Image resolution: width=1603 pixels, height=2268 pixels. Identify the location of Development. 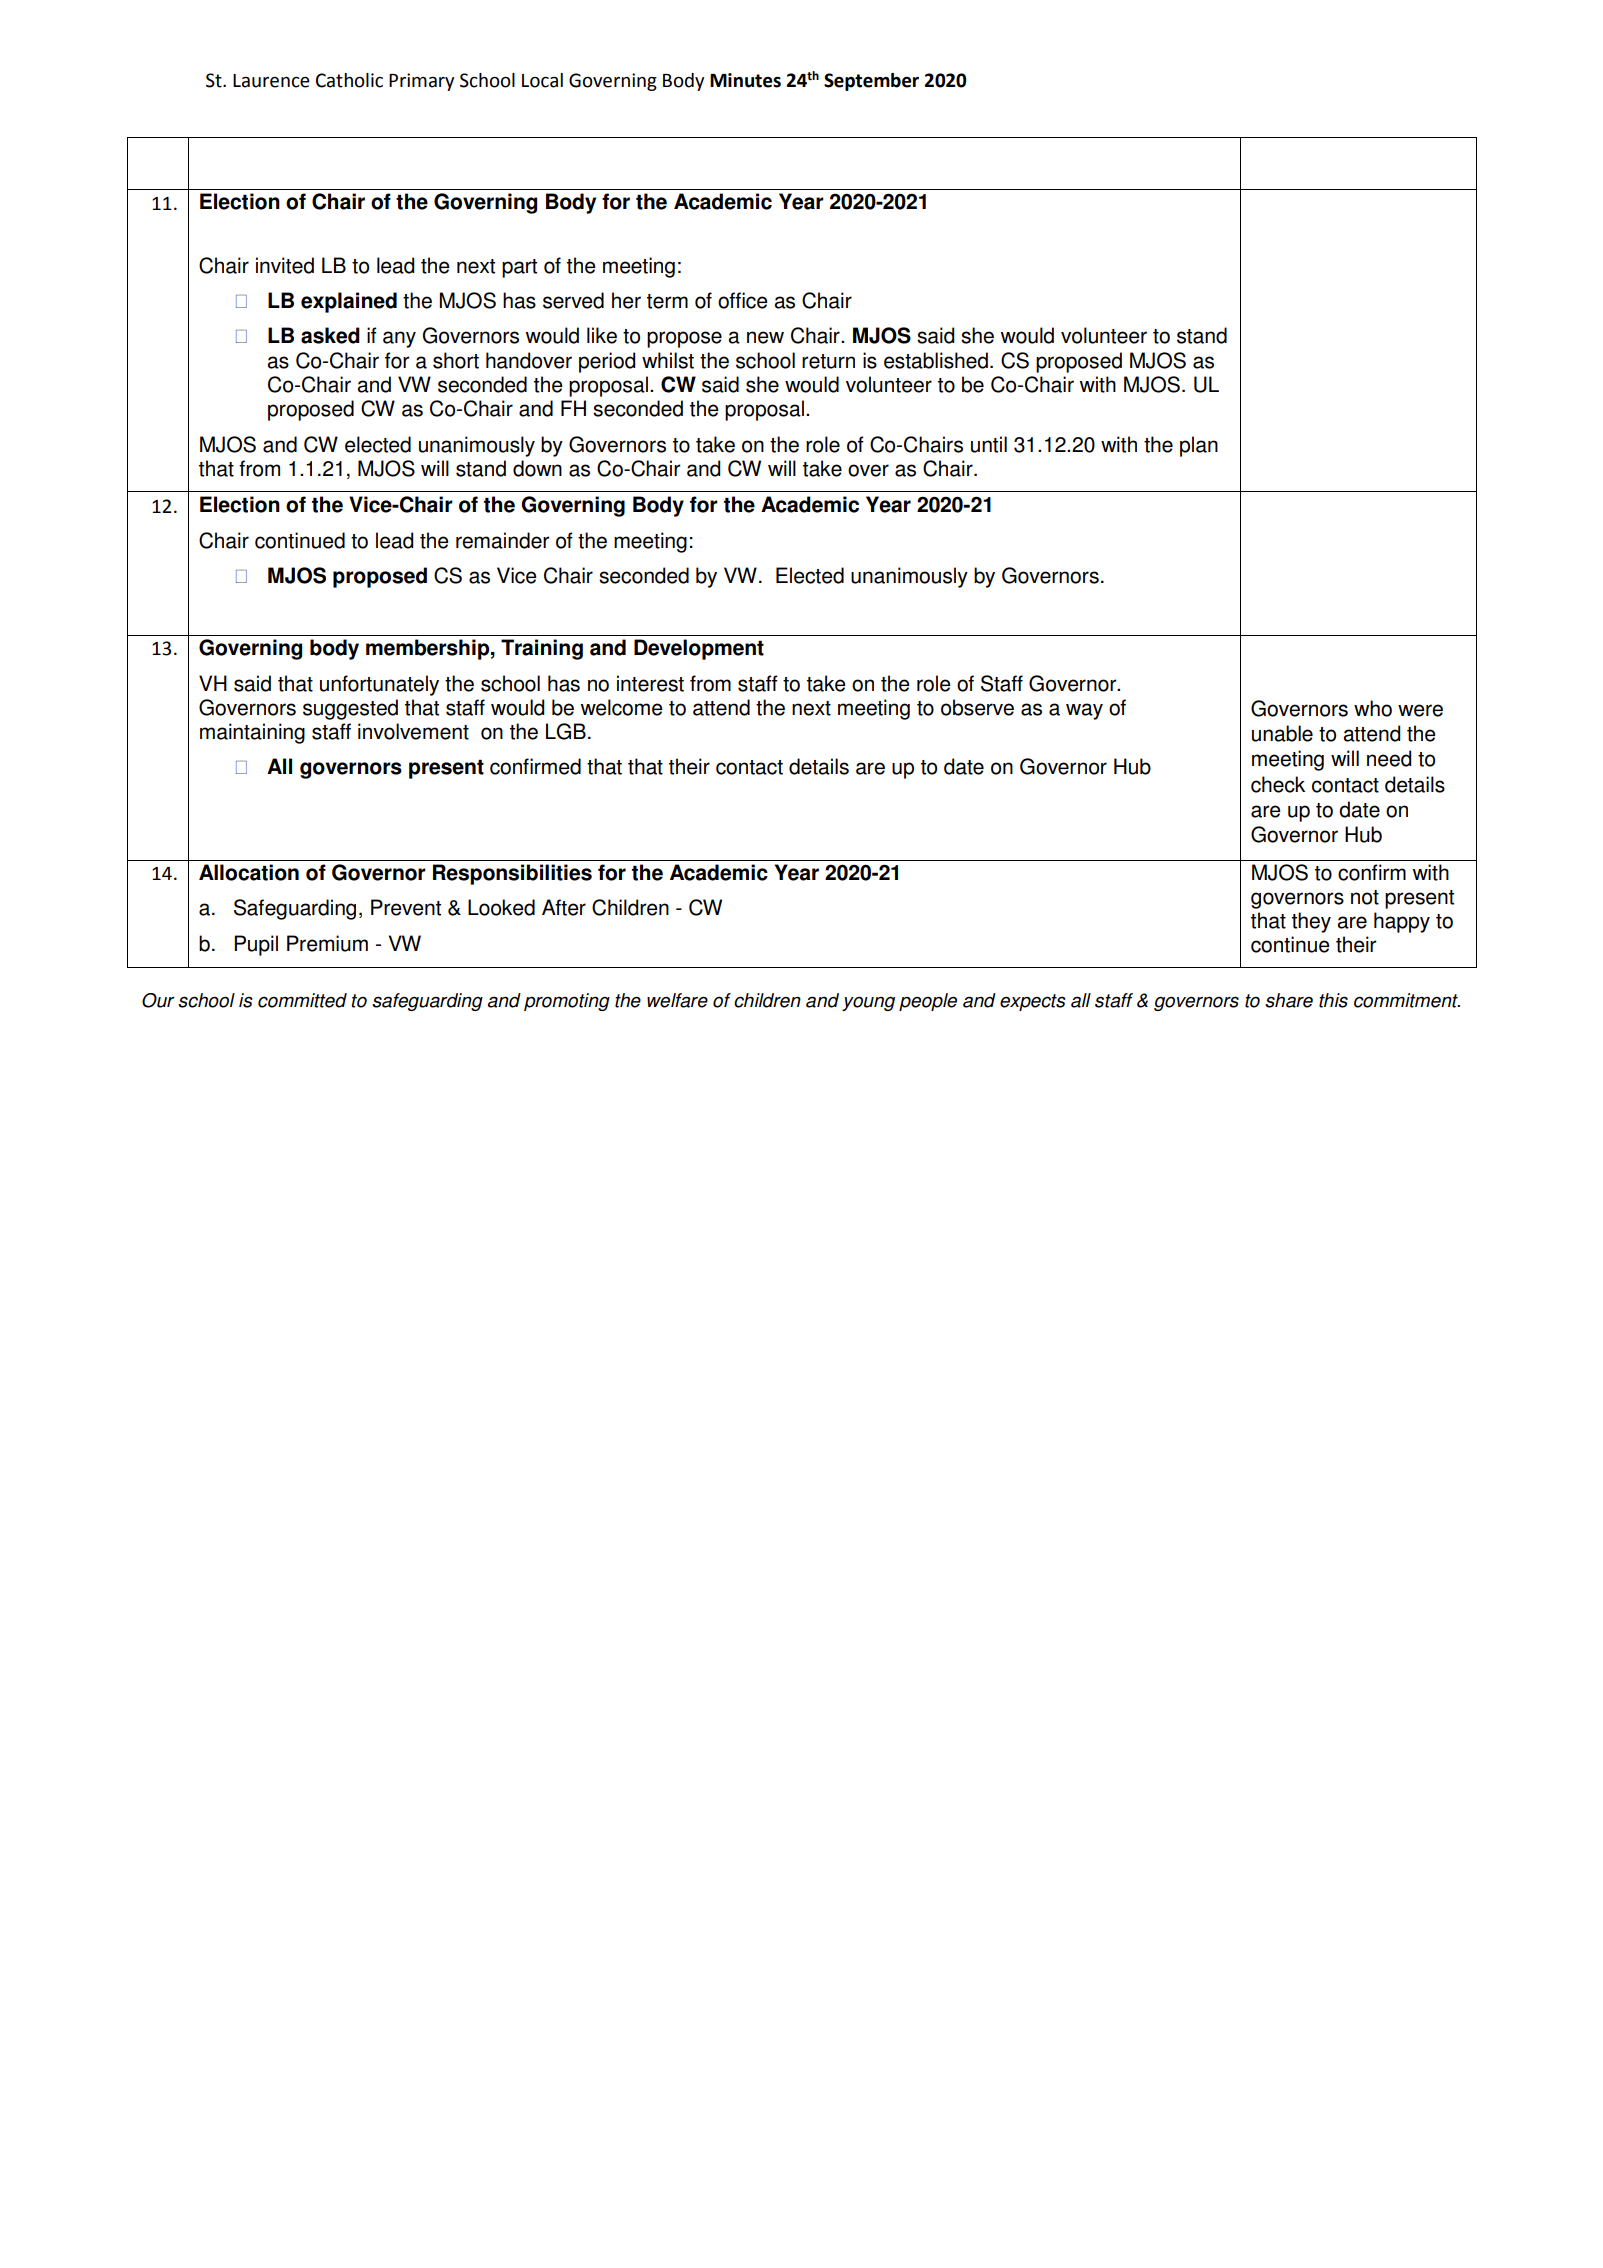
(699, 649).
